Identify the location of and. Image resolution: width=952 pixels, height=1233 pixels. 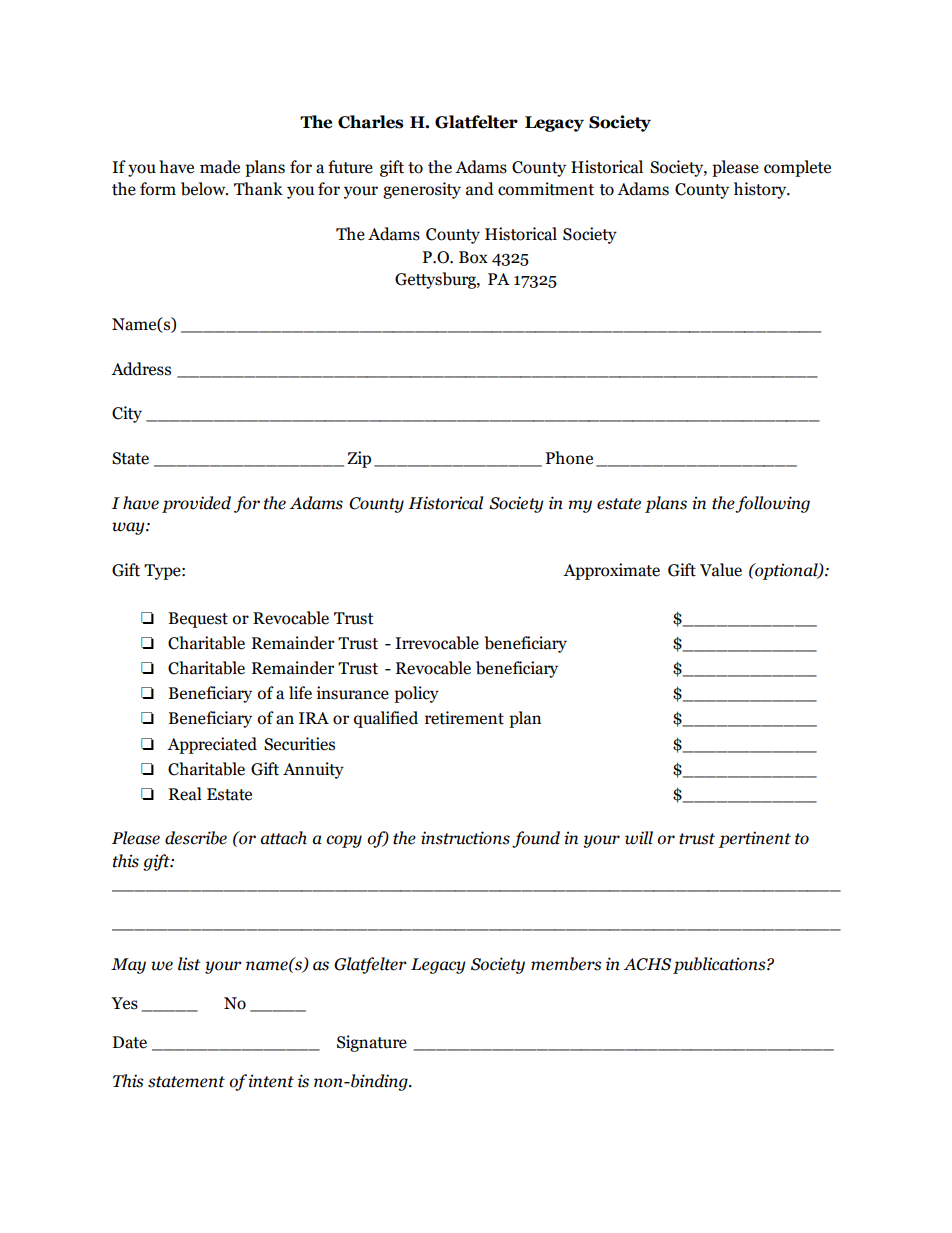
(480, 189).
